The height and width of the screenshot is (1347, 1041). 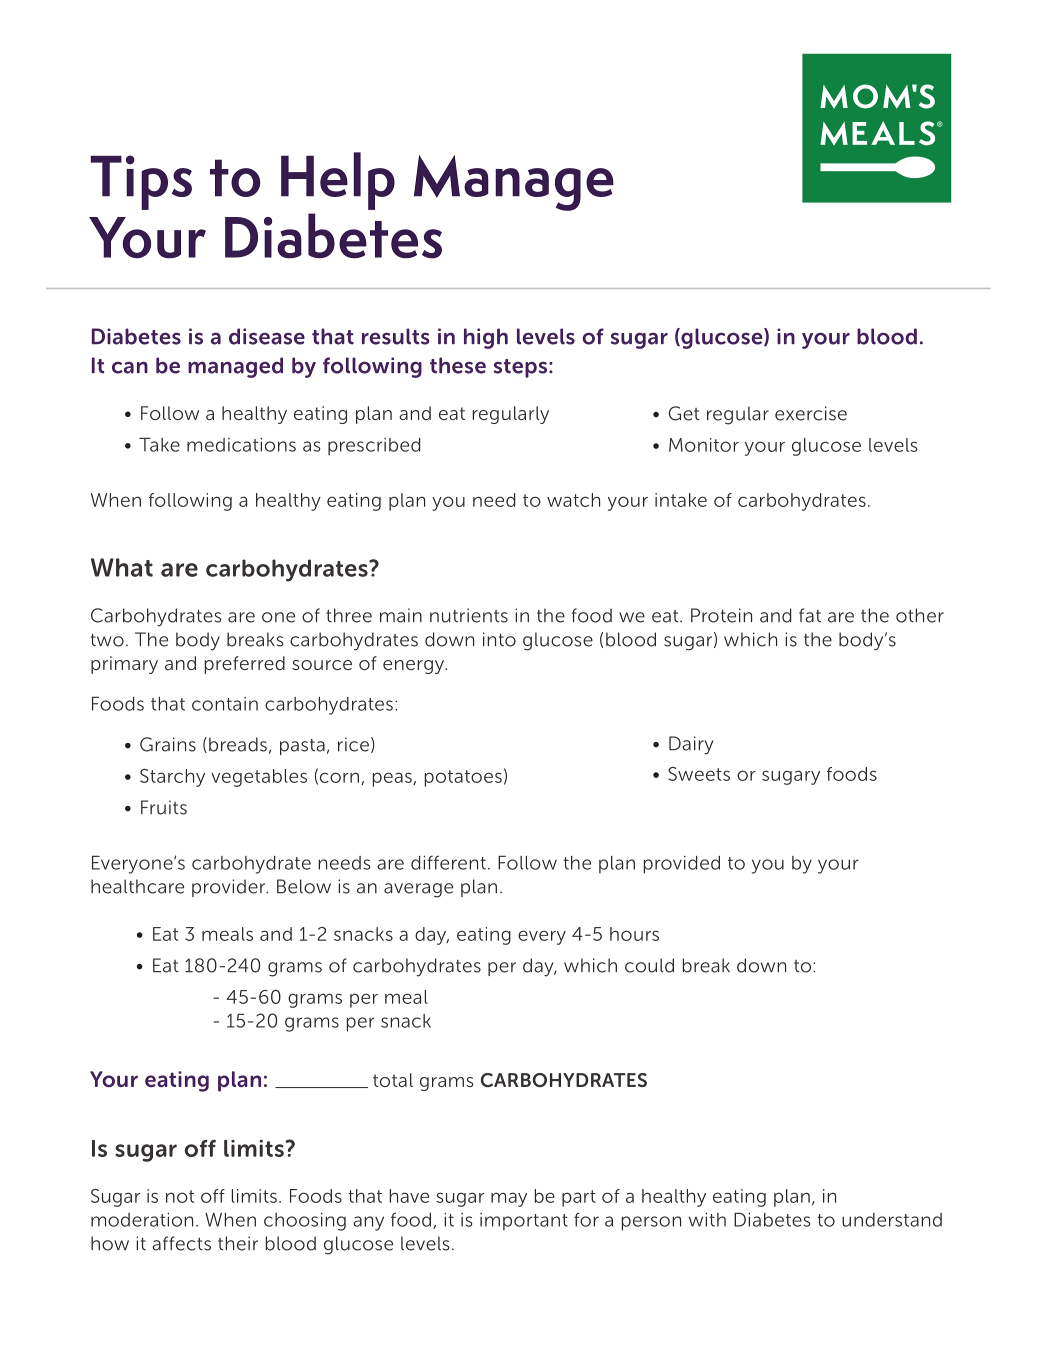 I want to click on What, so click(x=122, y=567).
